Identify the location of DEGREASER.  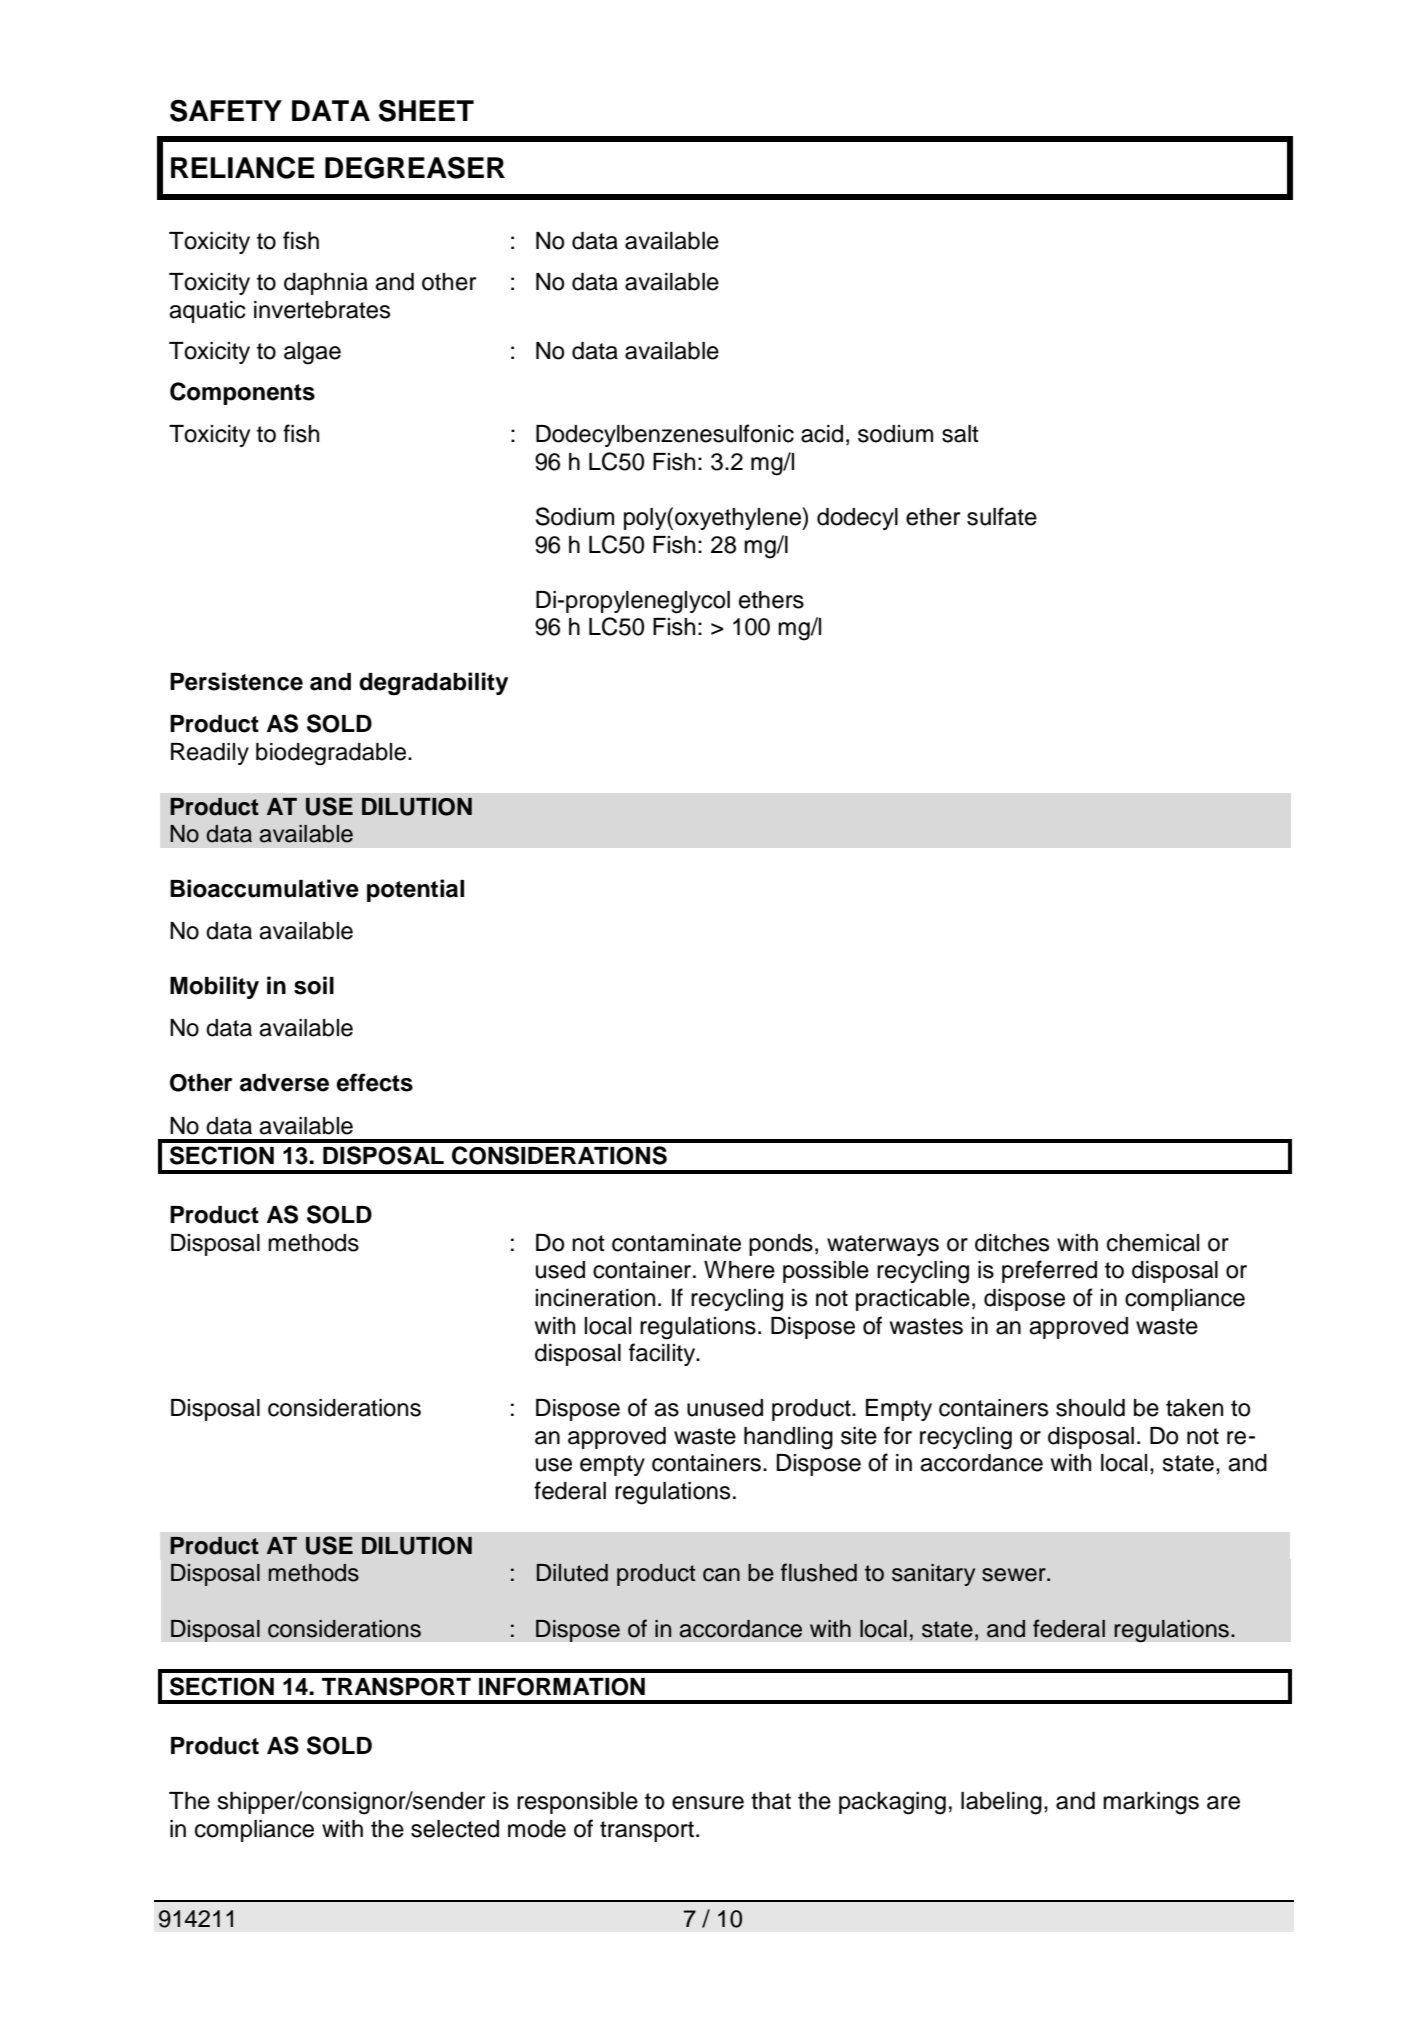
(415, 168).
